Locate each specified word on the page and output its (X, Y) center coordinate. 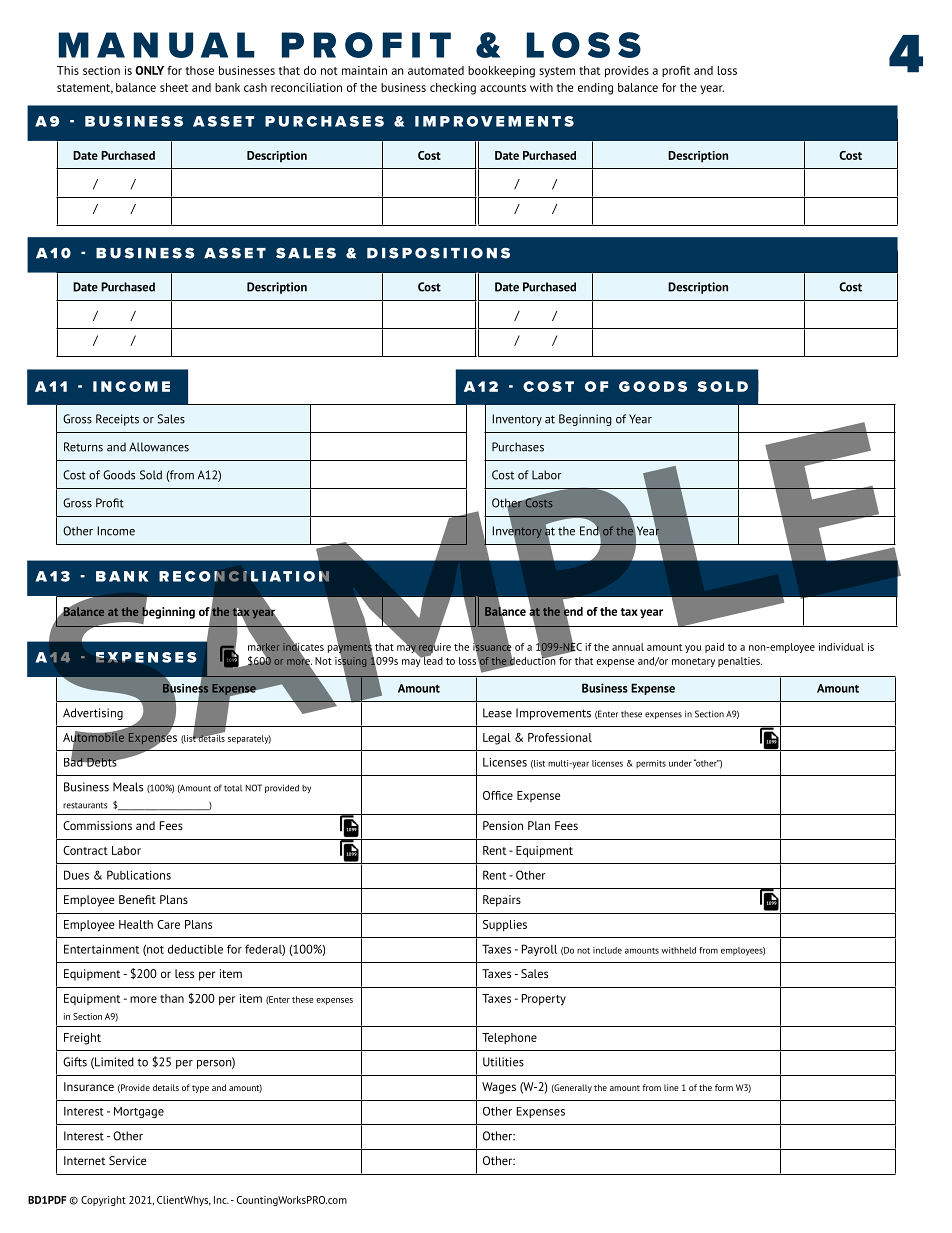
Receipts (117, 420)
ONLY (149, 70)
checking (453, 89)
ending (595, 89)
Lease (497, 713)
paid (714, 648)
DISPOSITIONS (438, 253)
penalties (740, 662)
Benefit (137, 899)
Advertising (93, 714)
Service (127, 1160)
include (607, 950)
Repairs (502, 901)
